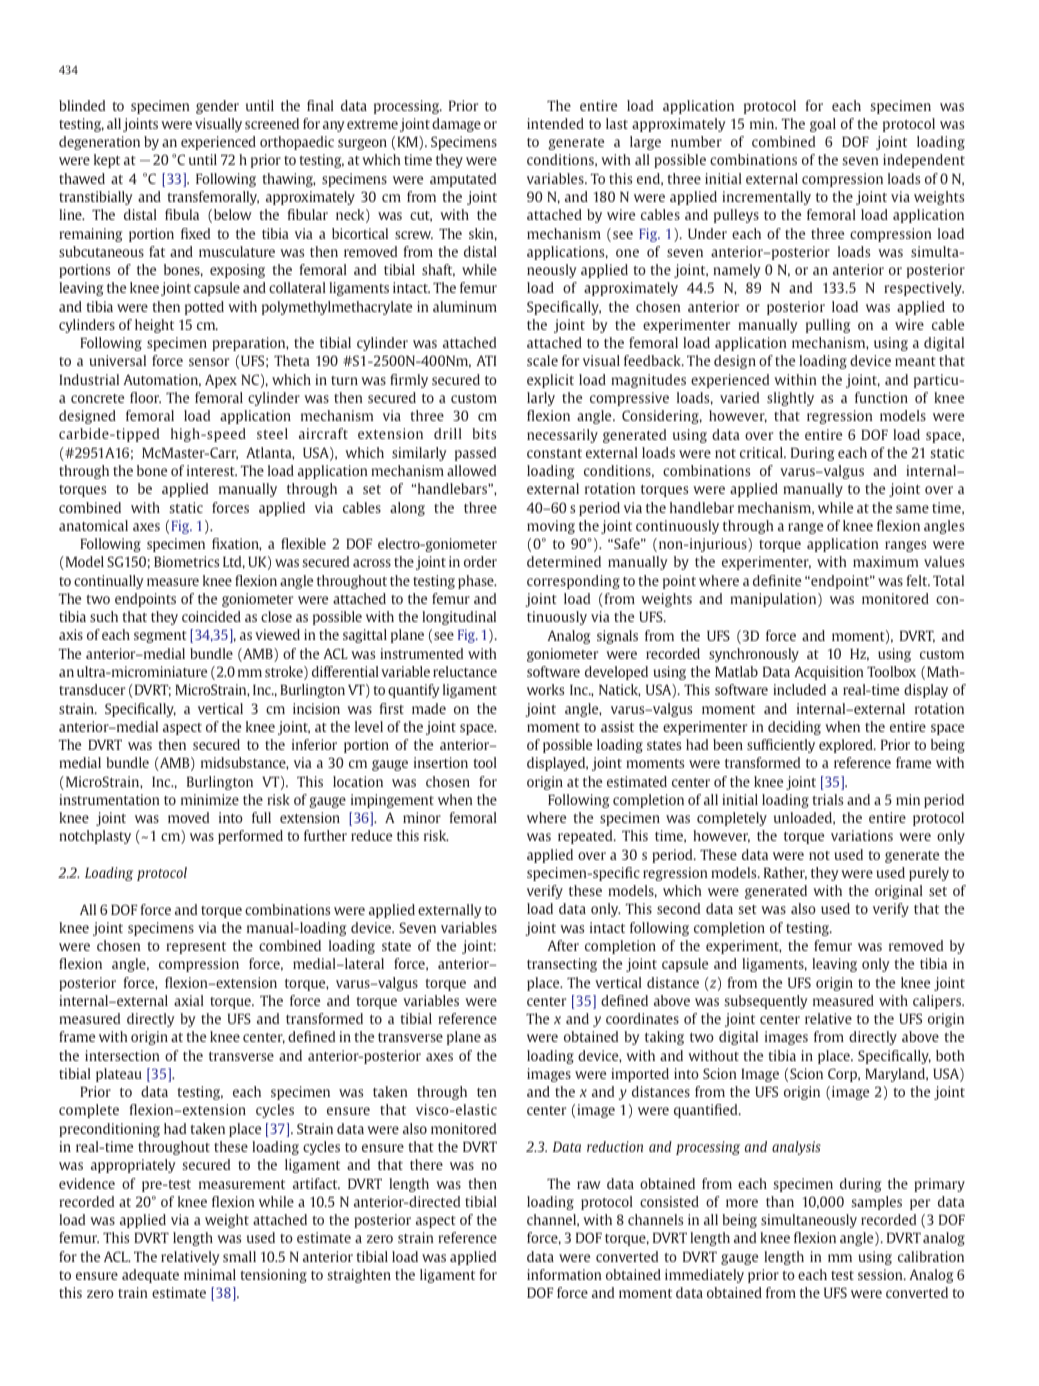 This screenshot has width=1039, height=1386. Describe the element at coordinates (150, 1276) in the screenshot. I see `adequate` at that location.
